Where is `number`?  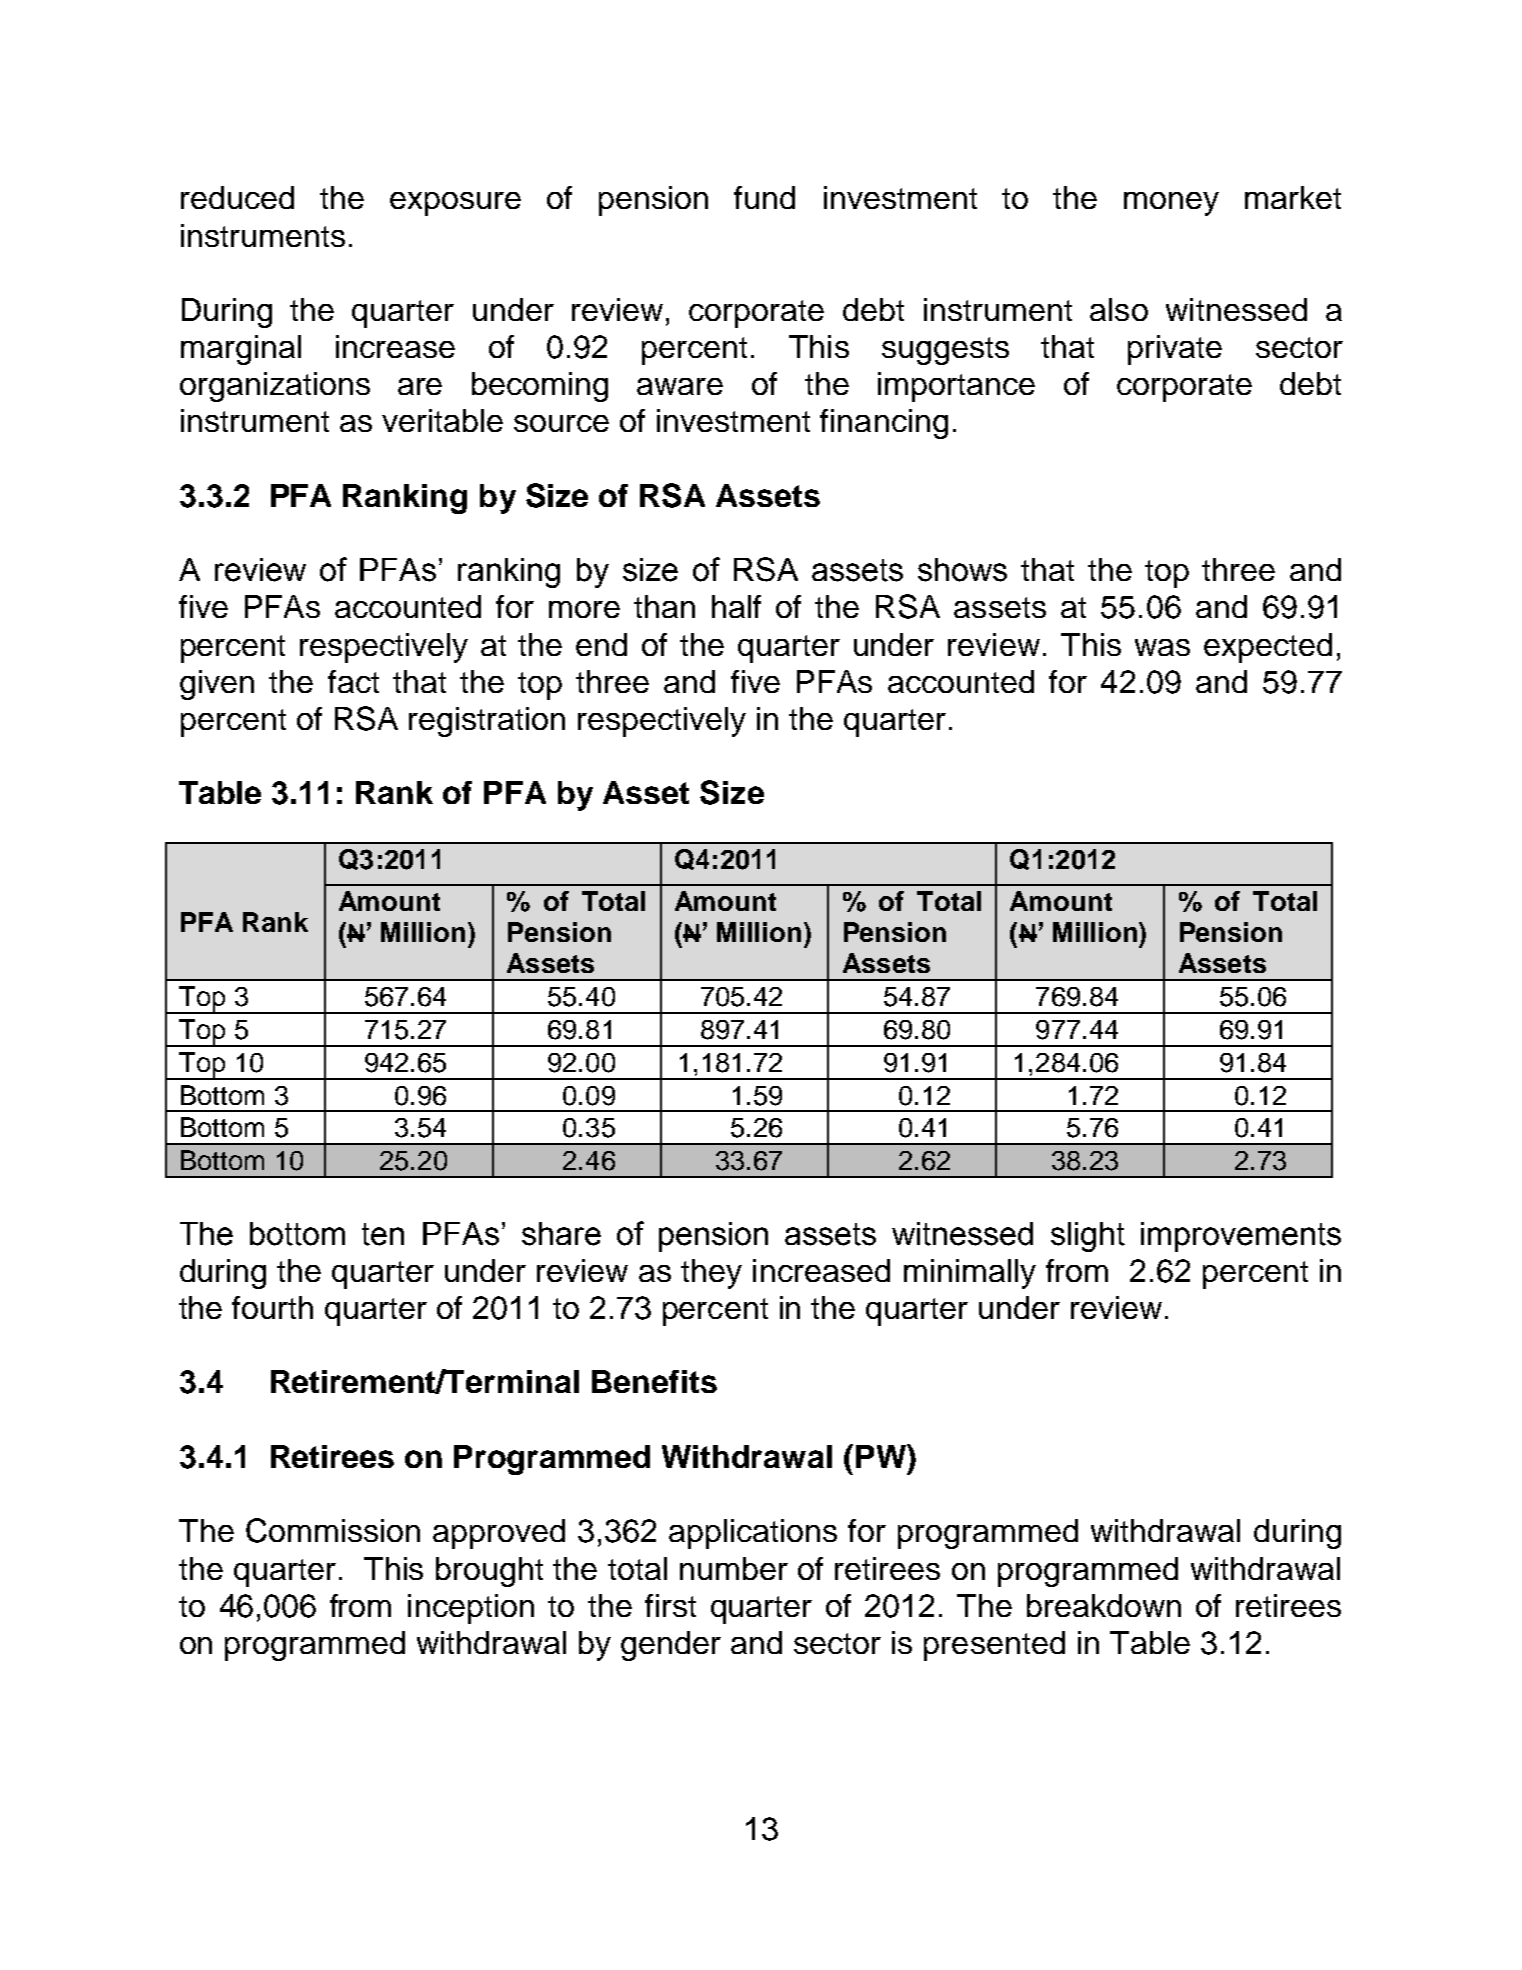 number is located at coordinates (734, 1568).
